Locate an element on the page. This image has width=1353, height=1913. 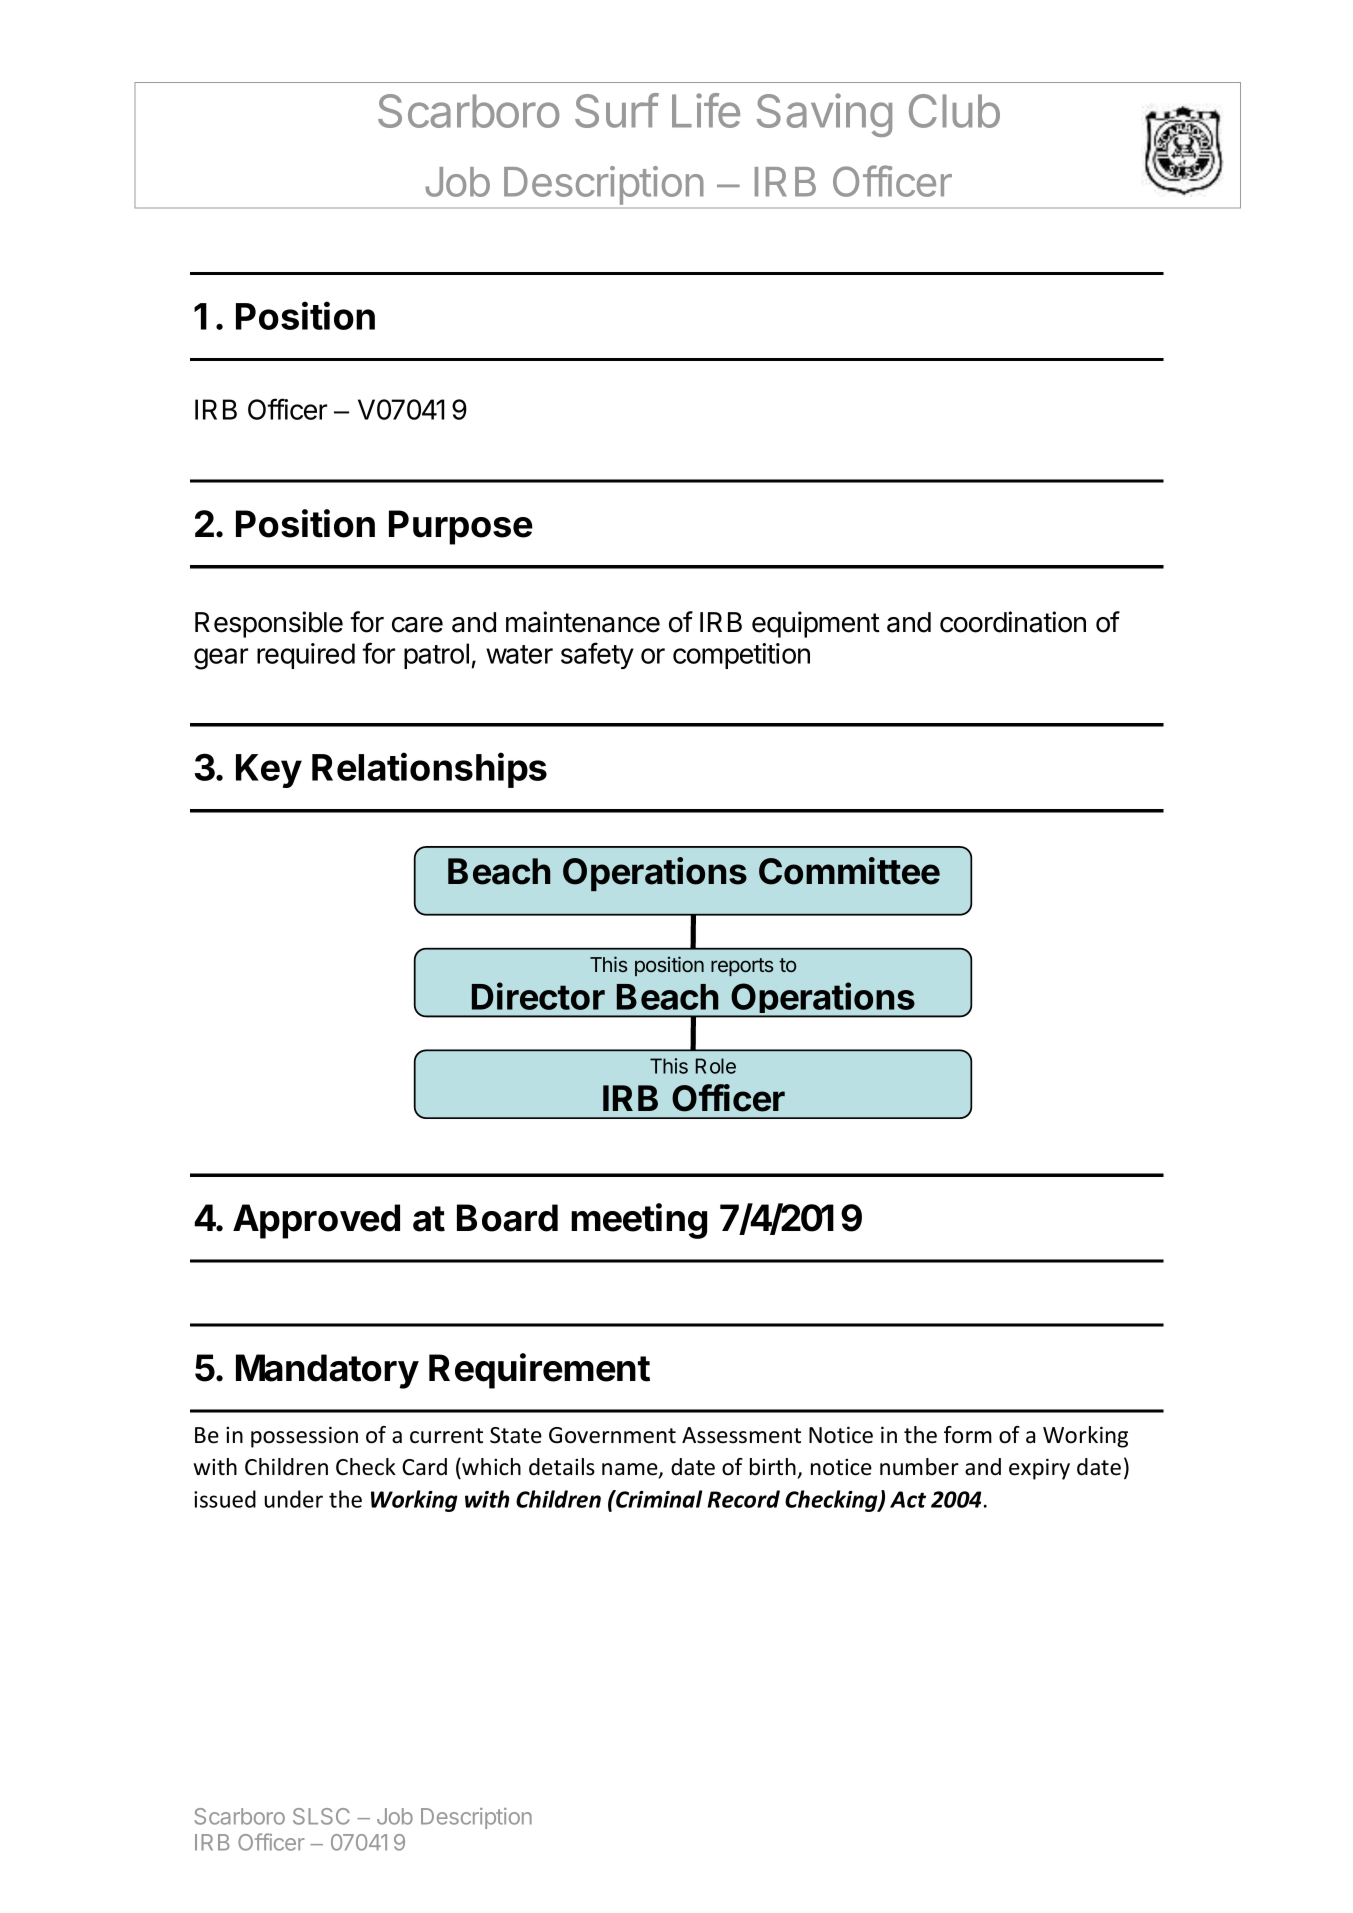
Committee is located at coordinates (849, 871).
